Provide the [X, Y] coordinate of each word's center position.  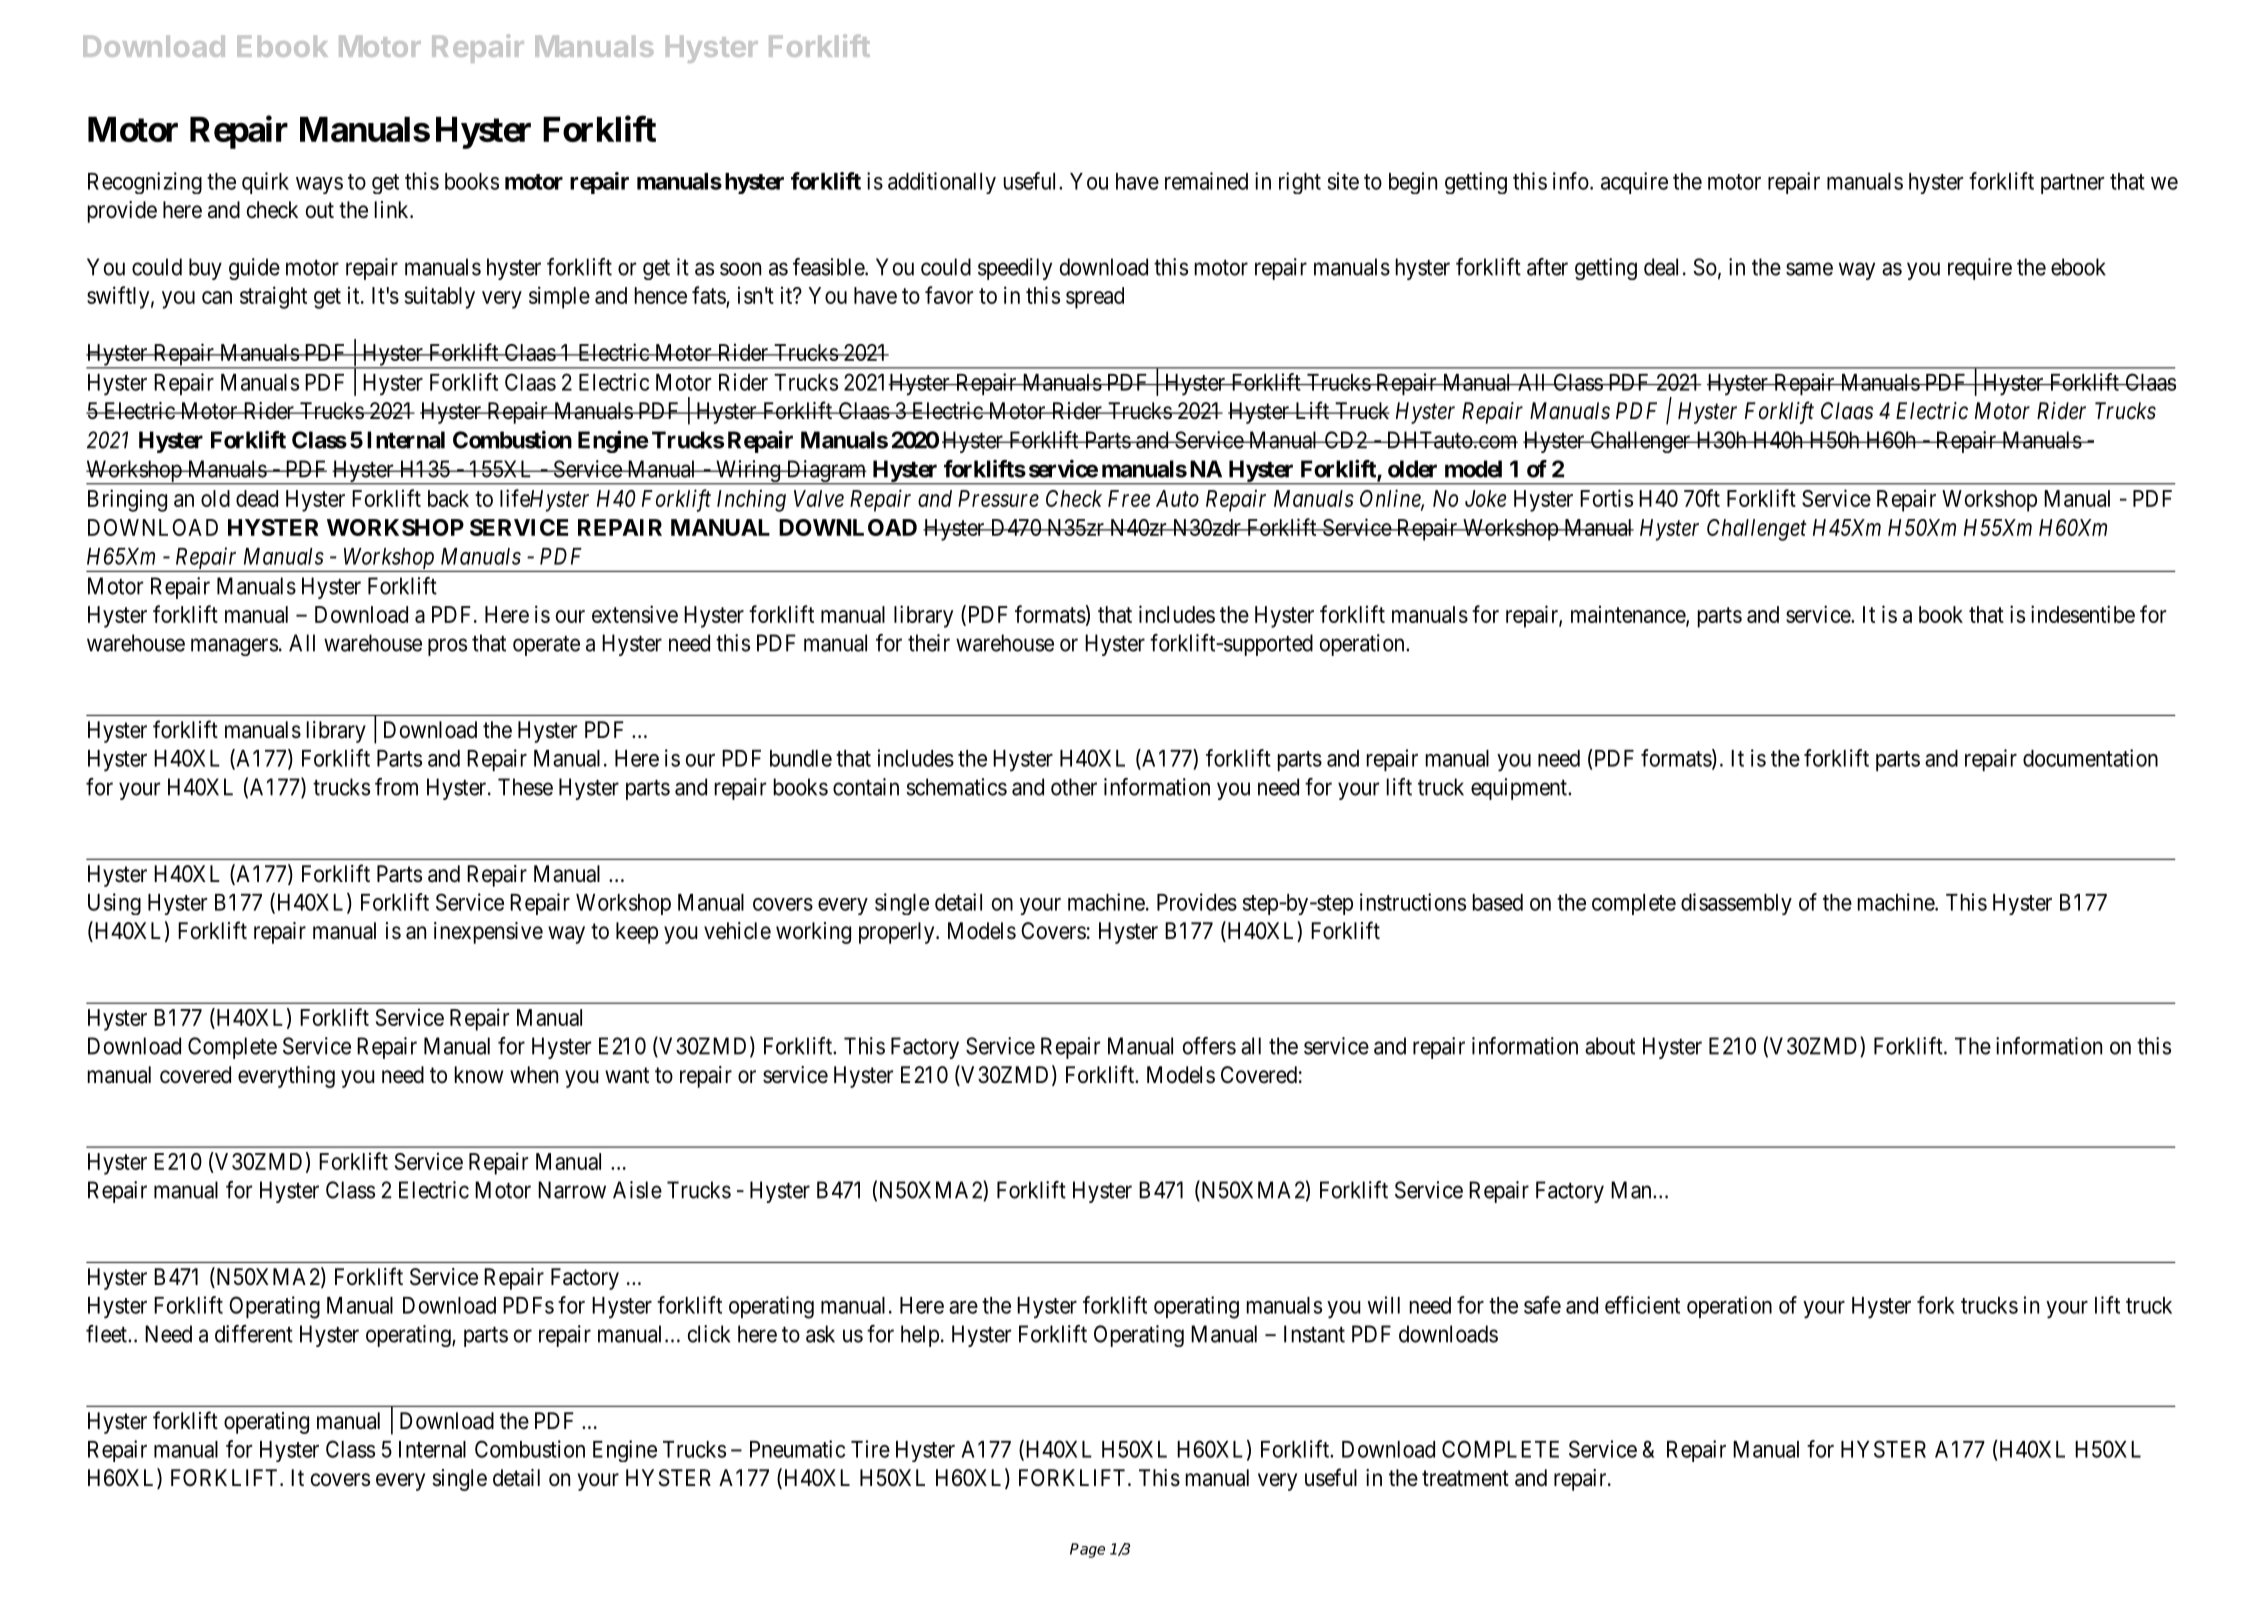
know [479, 1074]
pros [447, 647]
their [929, 643]
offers [1209, 1046]
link [393, 209]
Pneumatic [797, 1449]
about [1610, 1046]
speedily [1015, 269]
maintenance [1629, 615]
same [1809, 269]
